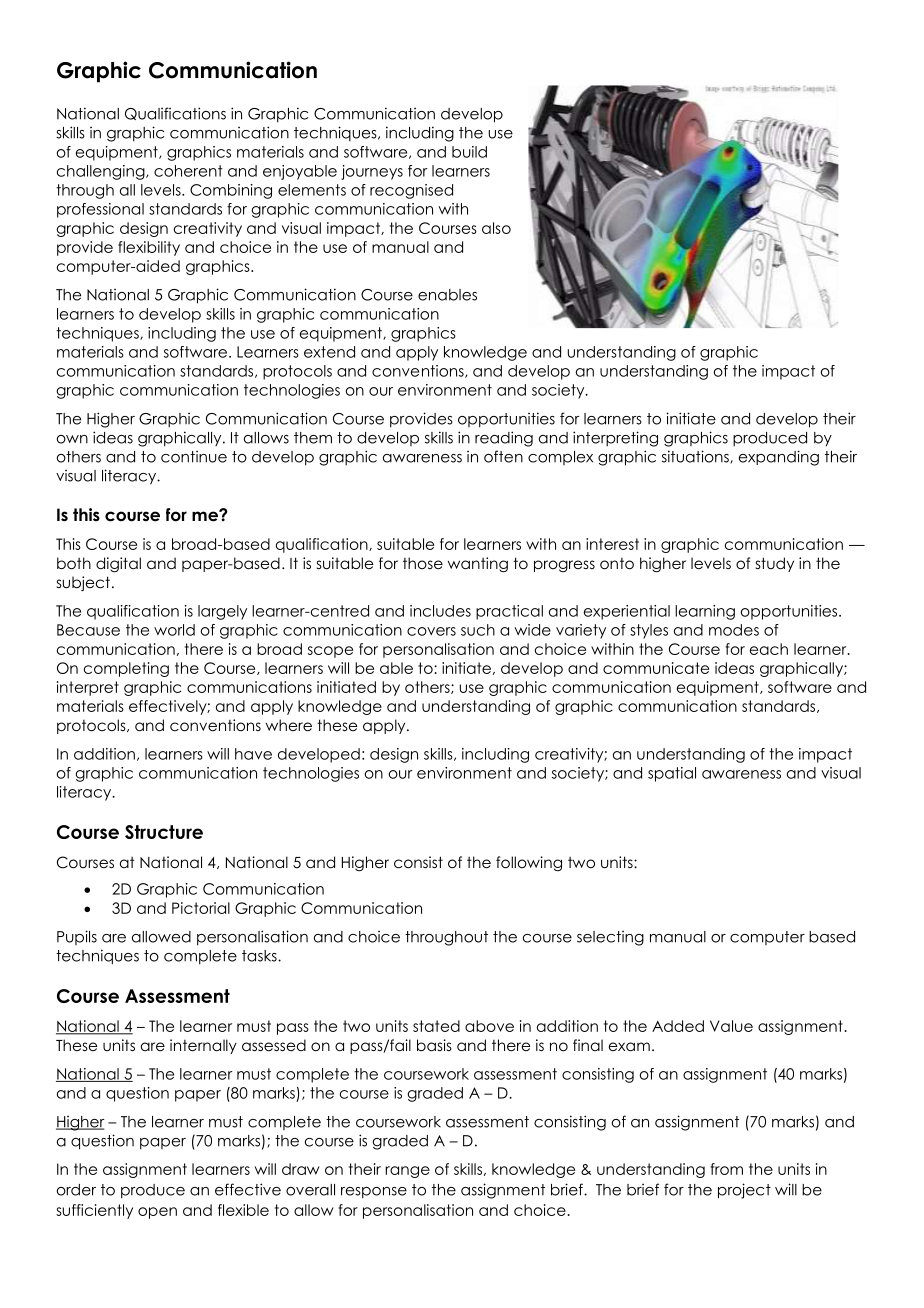  Describe the element at coordinates (656, 668) in the screenshot. I see `communicate` at that location.
